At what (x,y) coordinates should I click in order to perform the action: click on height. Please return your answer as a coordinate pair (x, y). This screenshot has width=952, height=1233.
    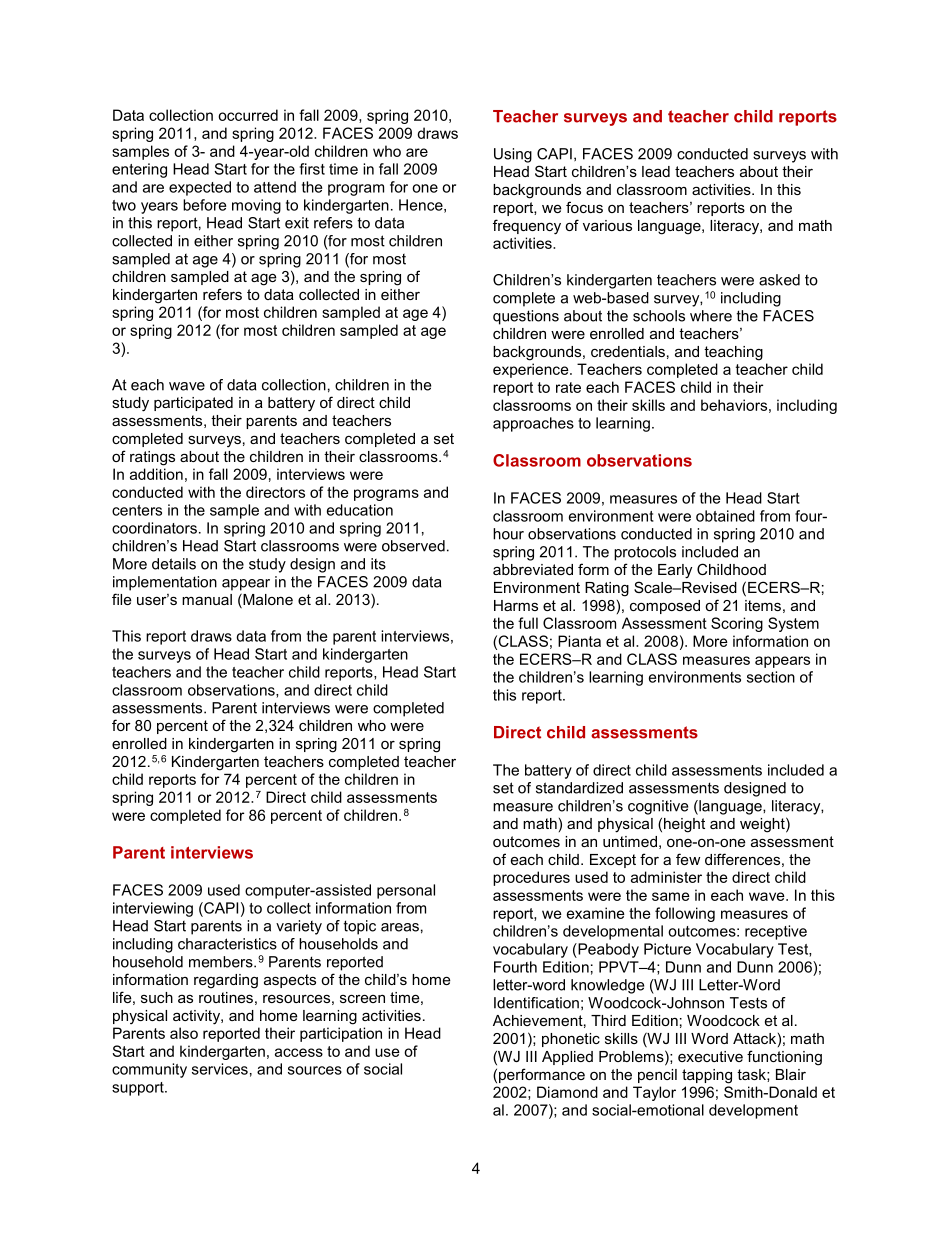
    Looking at the image, I should click on (684, 825).
